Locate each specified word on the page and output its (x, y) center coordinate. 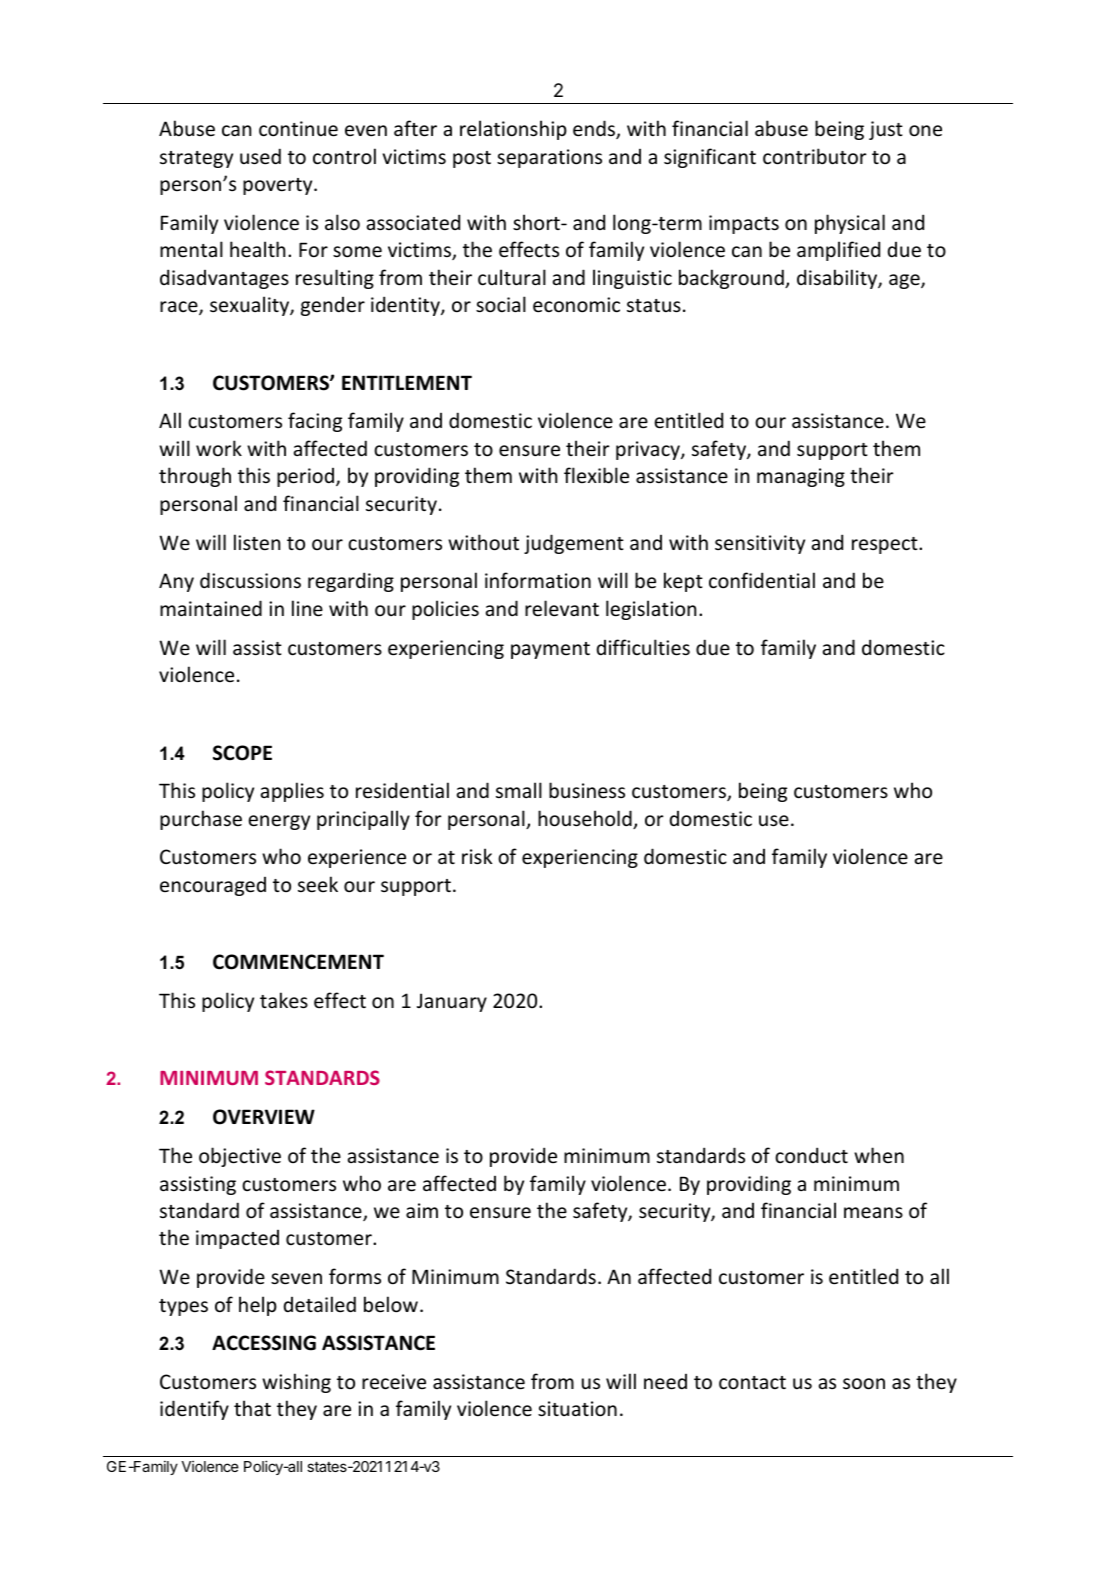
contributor (815, 156)
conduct (811, 1155)
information (538, 580)
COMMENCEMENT (298, 962)
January (452, 1002)
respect (886, 545)
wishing (296, 1383)
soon (864, 1384)
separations (549, 158)
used (260, 156)
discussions (250, 580)
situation (577, 1409)
